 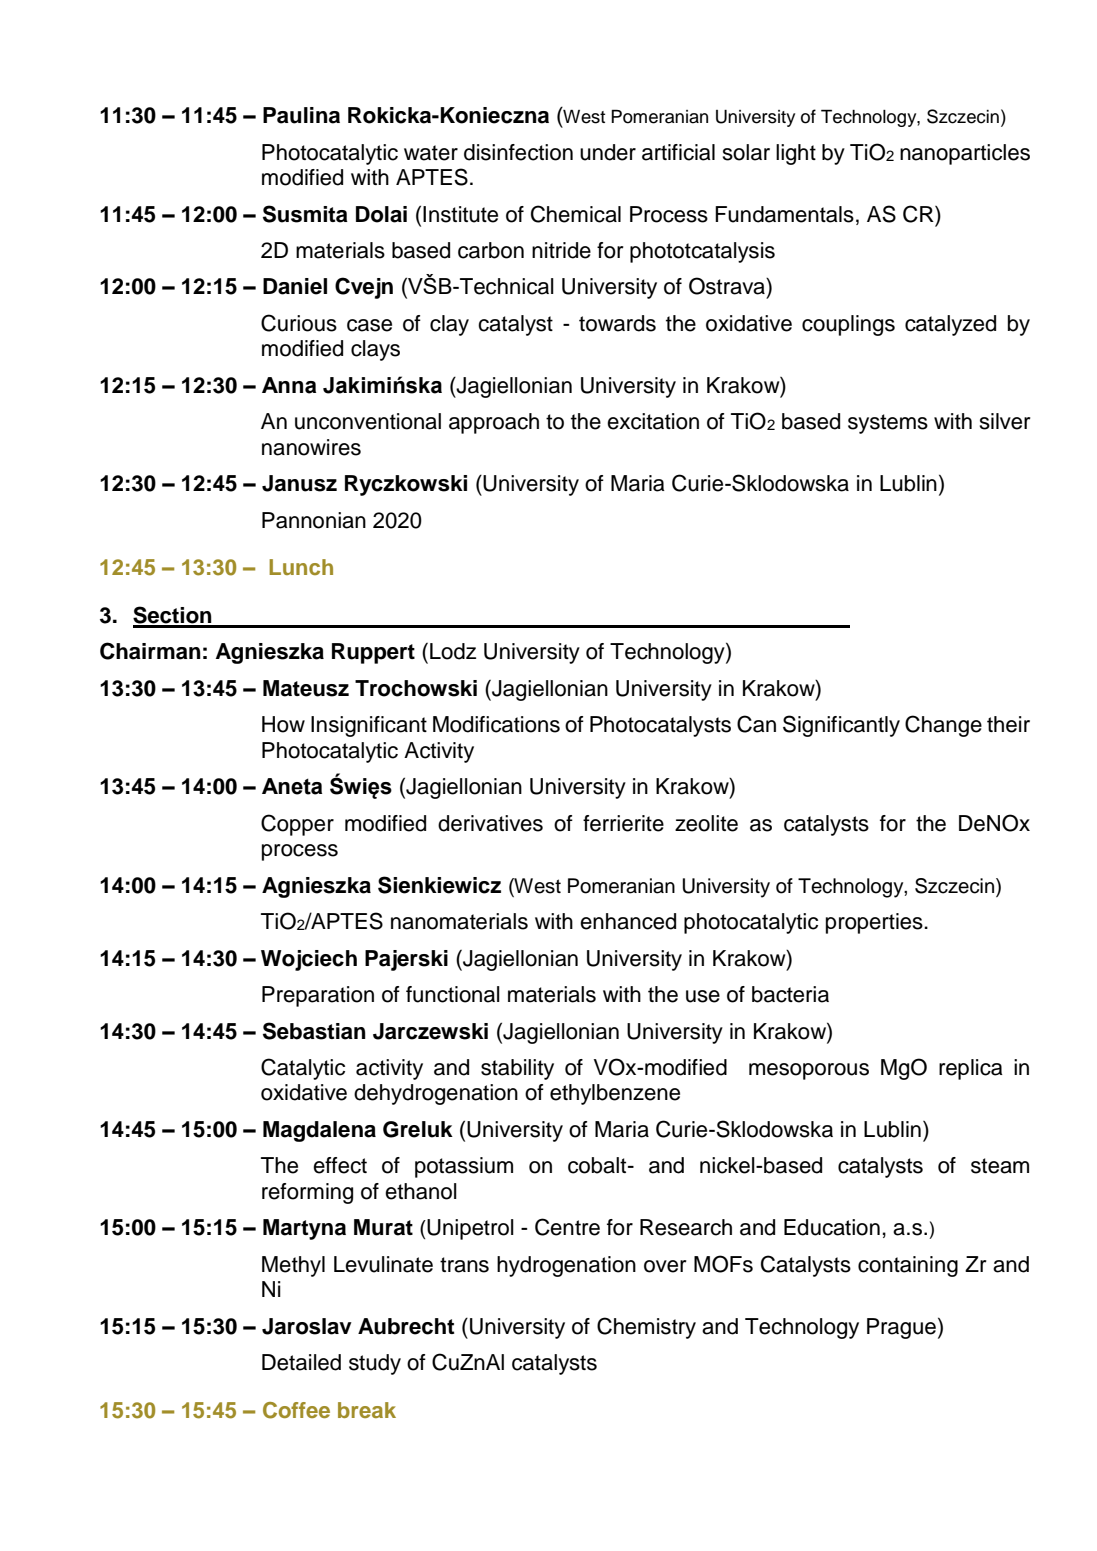 What do you see at coordinates (965, 154) in the page?
I see `nanoparticles` at bounding box center [965, 154].
